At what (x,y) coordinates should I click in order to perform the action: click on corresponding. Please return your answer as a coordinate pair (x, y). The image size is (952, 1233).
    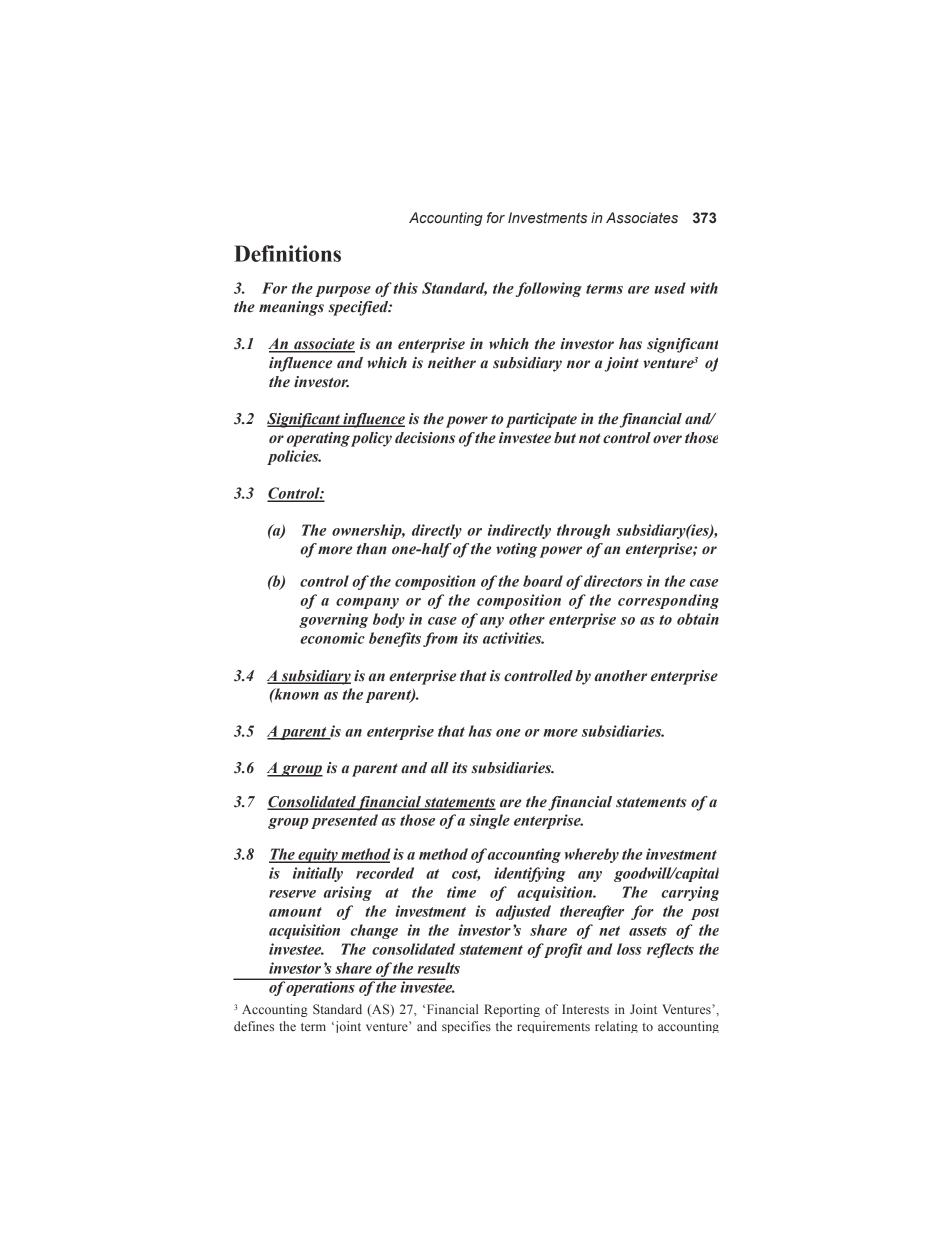
    Looking at the image, I should click on (668, 601).
